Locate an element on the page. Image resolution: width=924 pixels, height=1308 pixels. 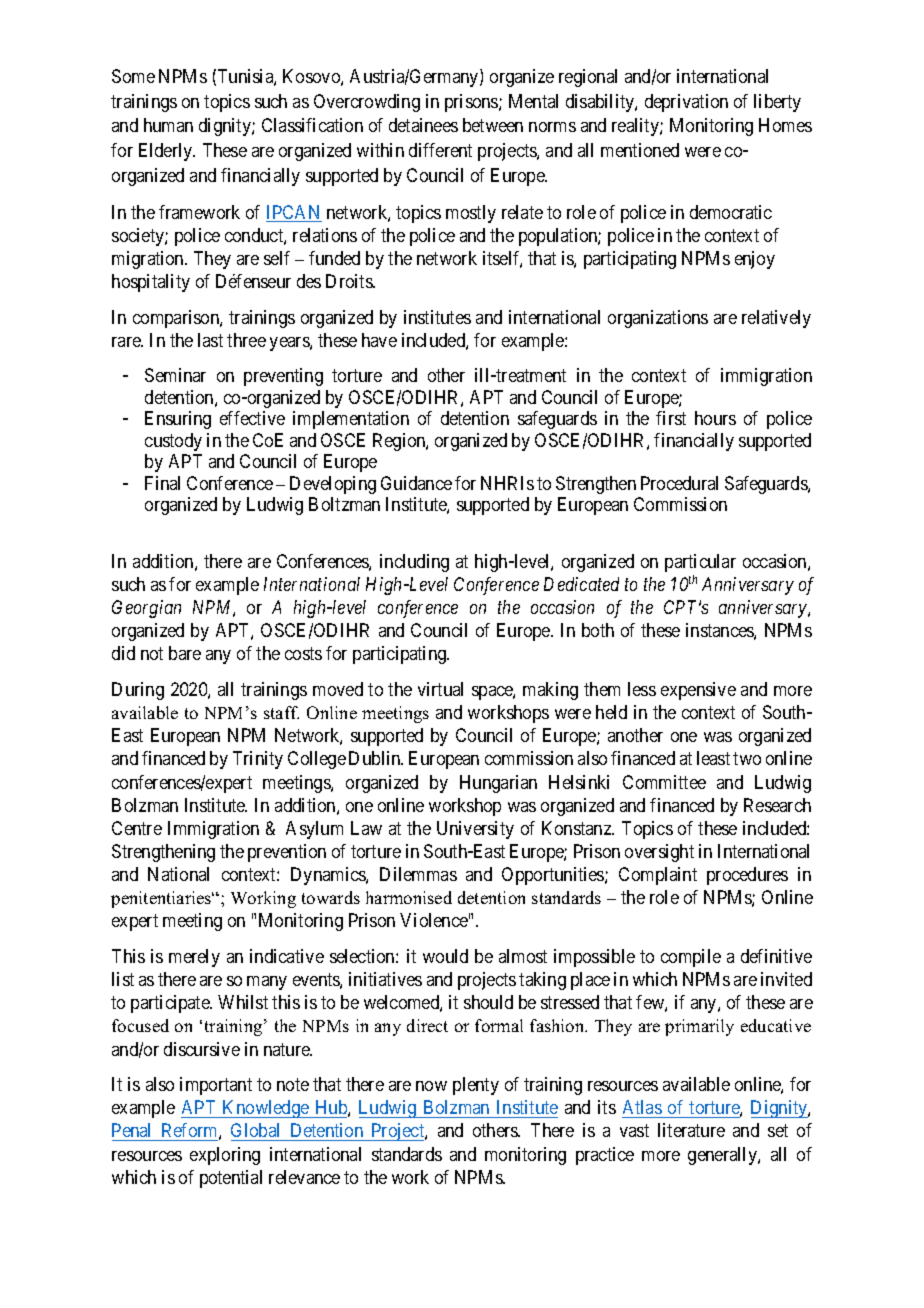
bare is located at coordinates (185, 653).
